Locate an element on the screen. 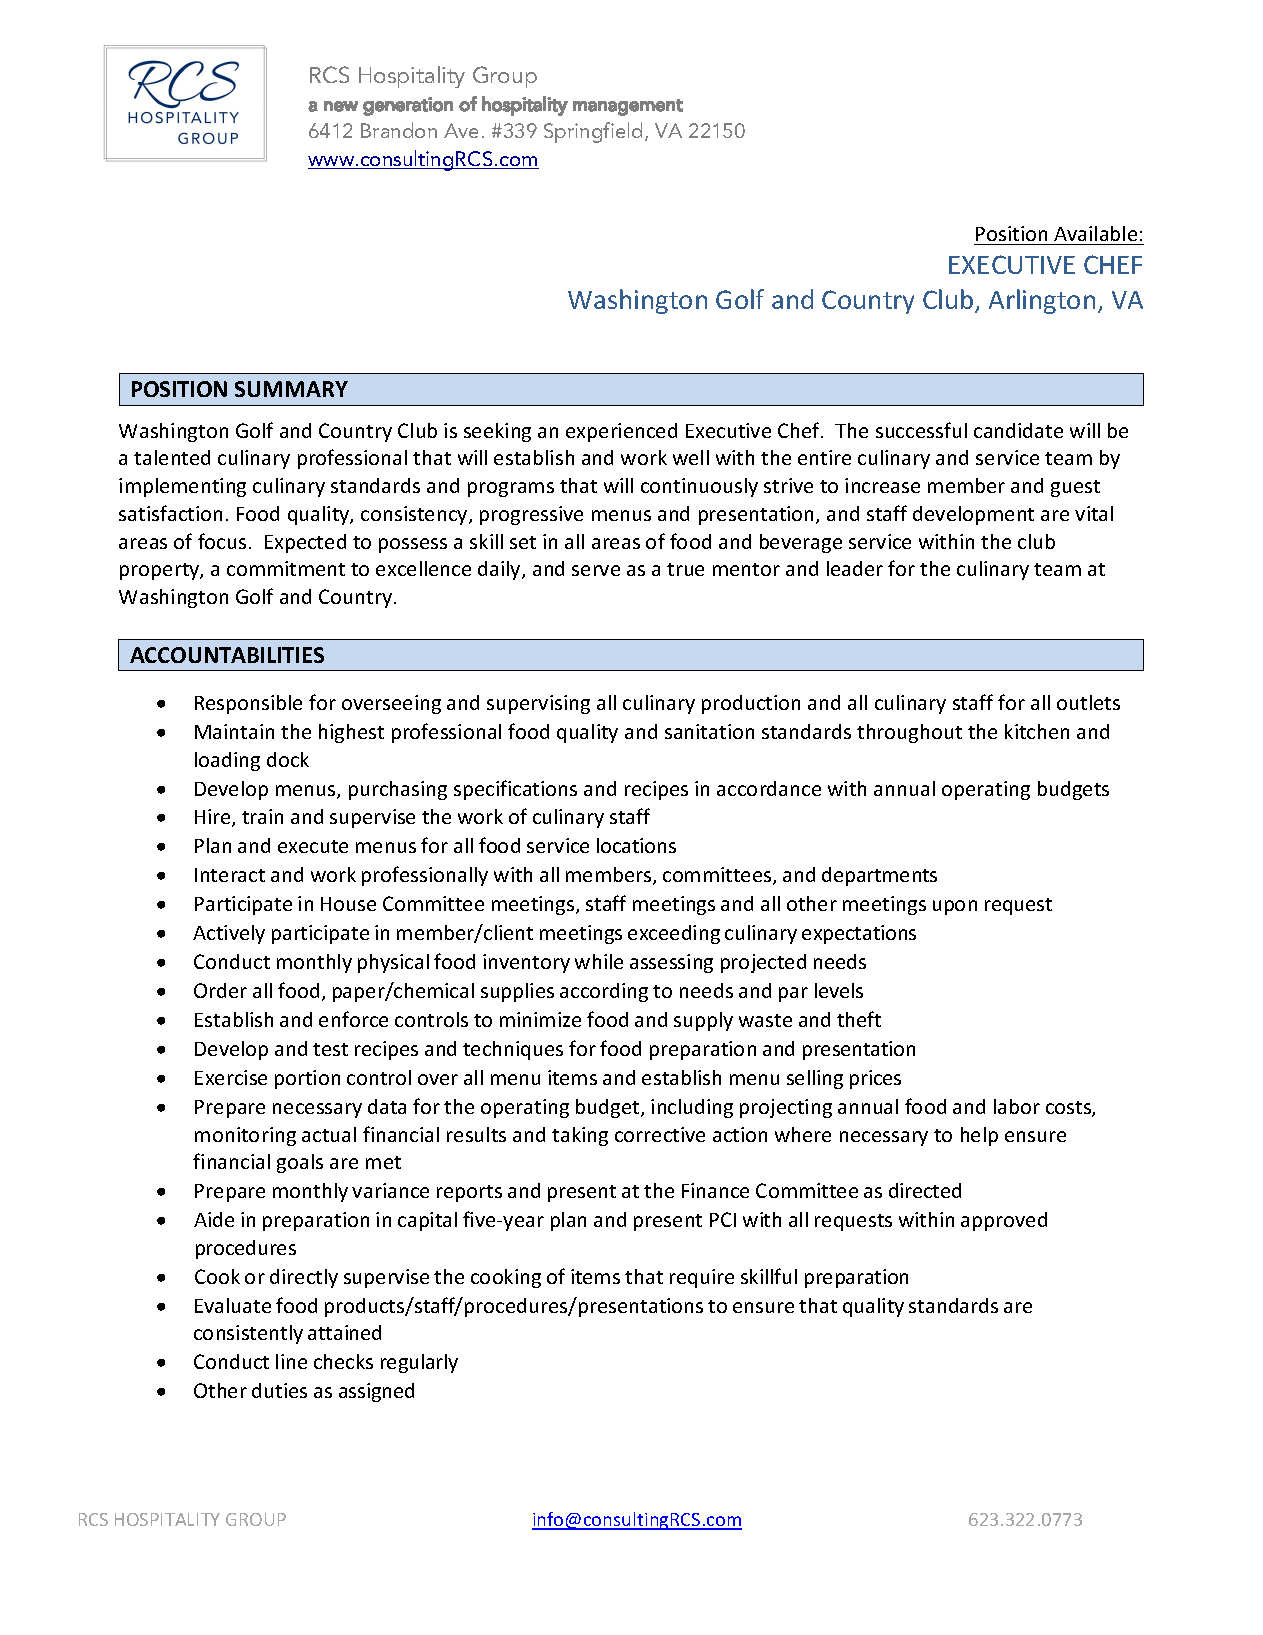 Image resolution: width=1263 pixels, height=1635 pixels. Available is located at coordinates (1095, 233).
